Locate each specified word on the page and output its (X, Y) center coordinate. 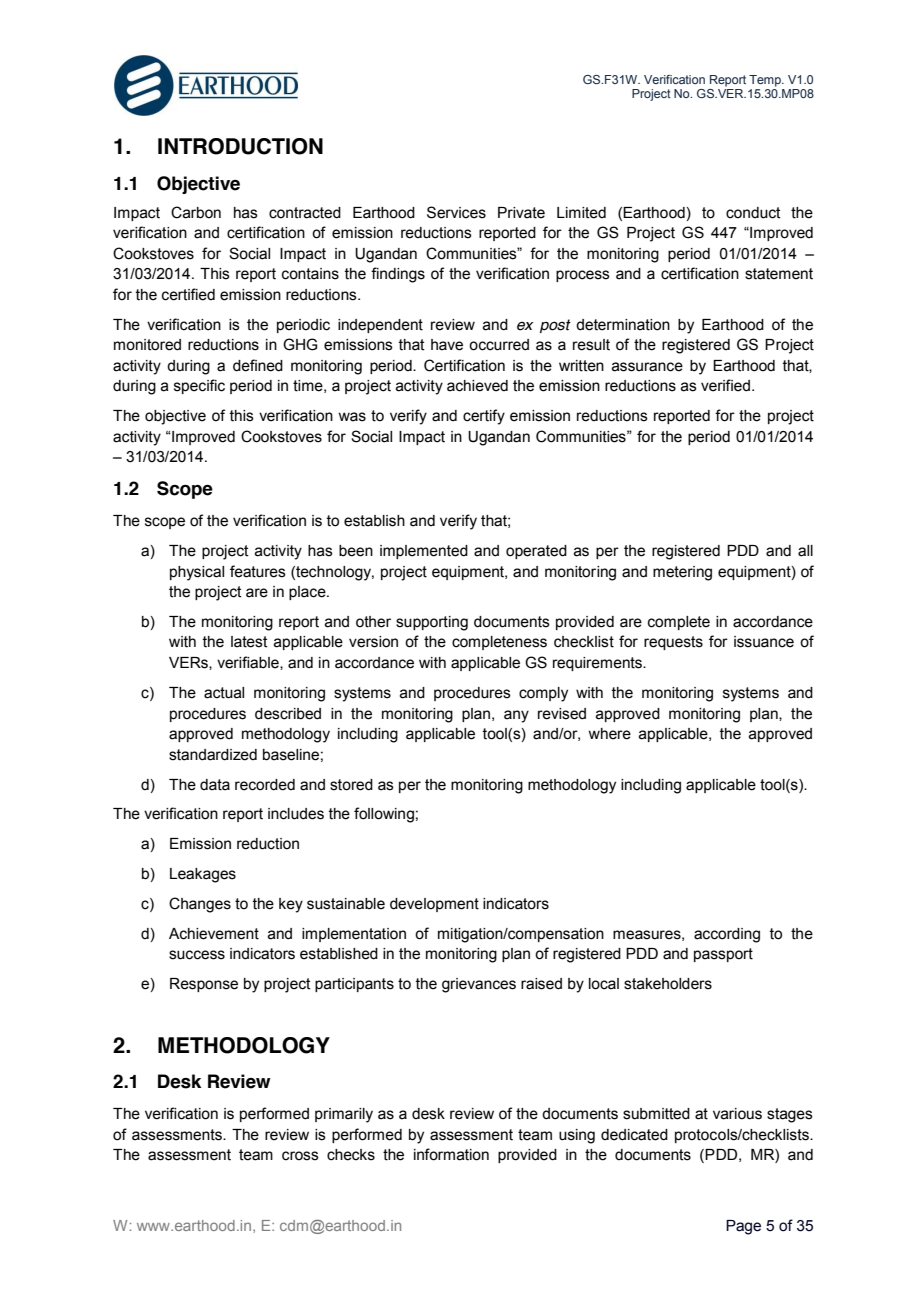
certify (484, 417)
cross (300, 1156)
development (434, 905)
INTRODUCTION (240, 146)
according (727, 935)
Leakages (203, 875)
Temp (766, 81)
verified (725, 385)
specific (199, 386)
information (451, 1154)
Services (456, 212)
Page (743, 1227)
